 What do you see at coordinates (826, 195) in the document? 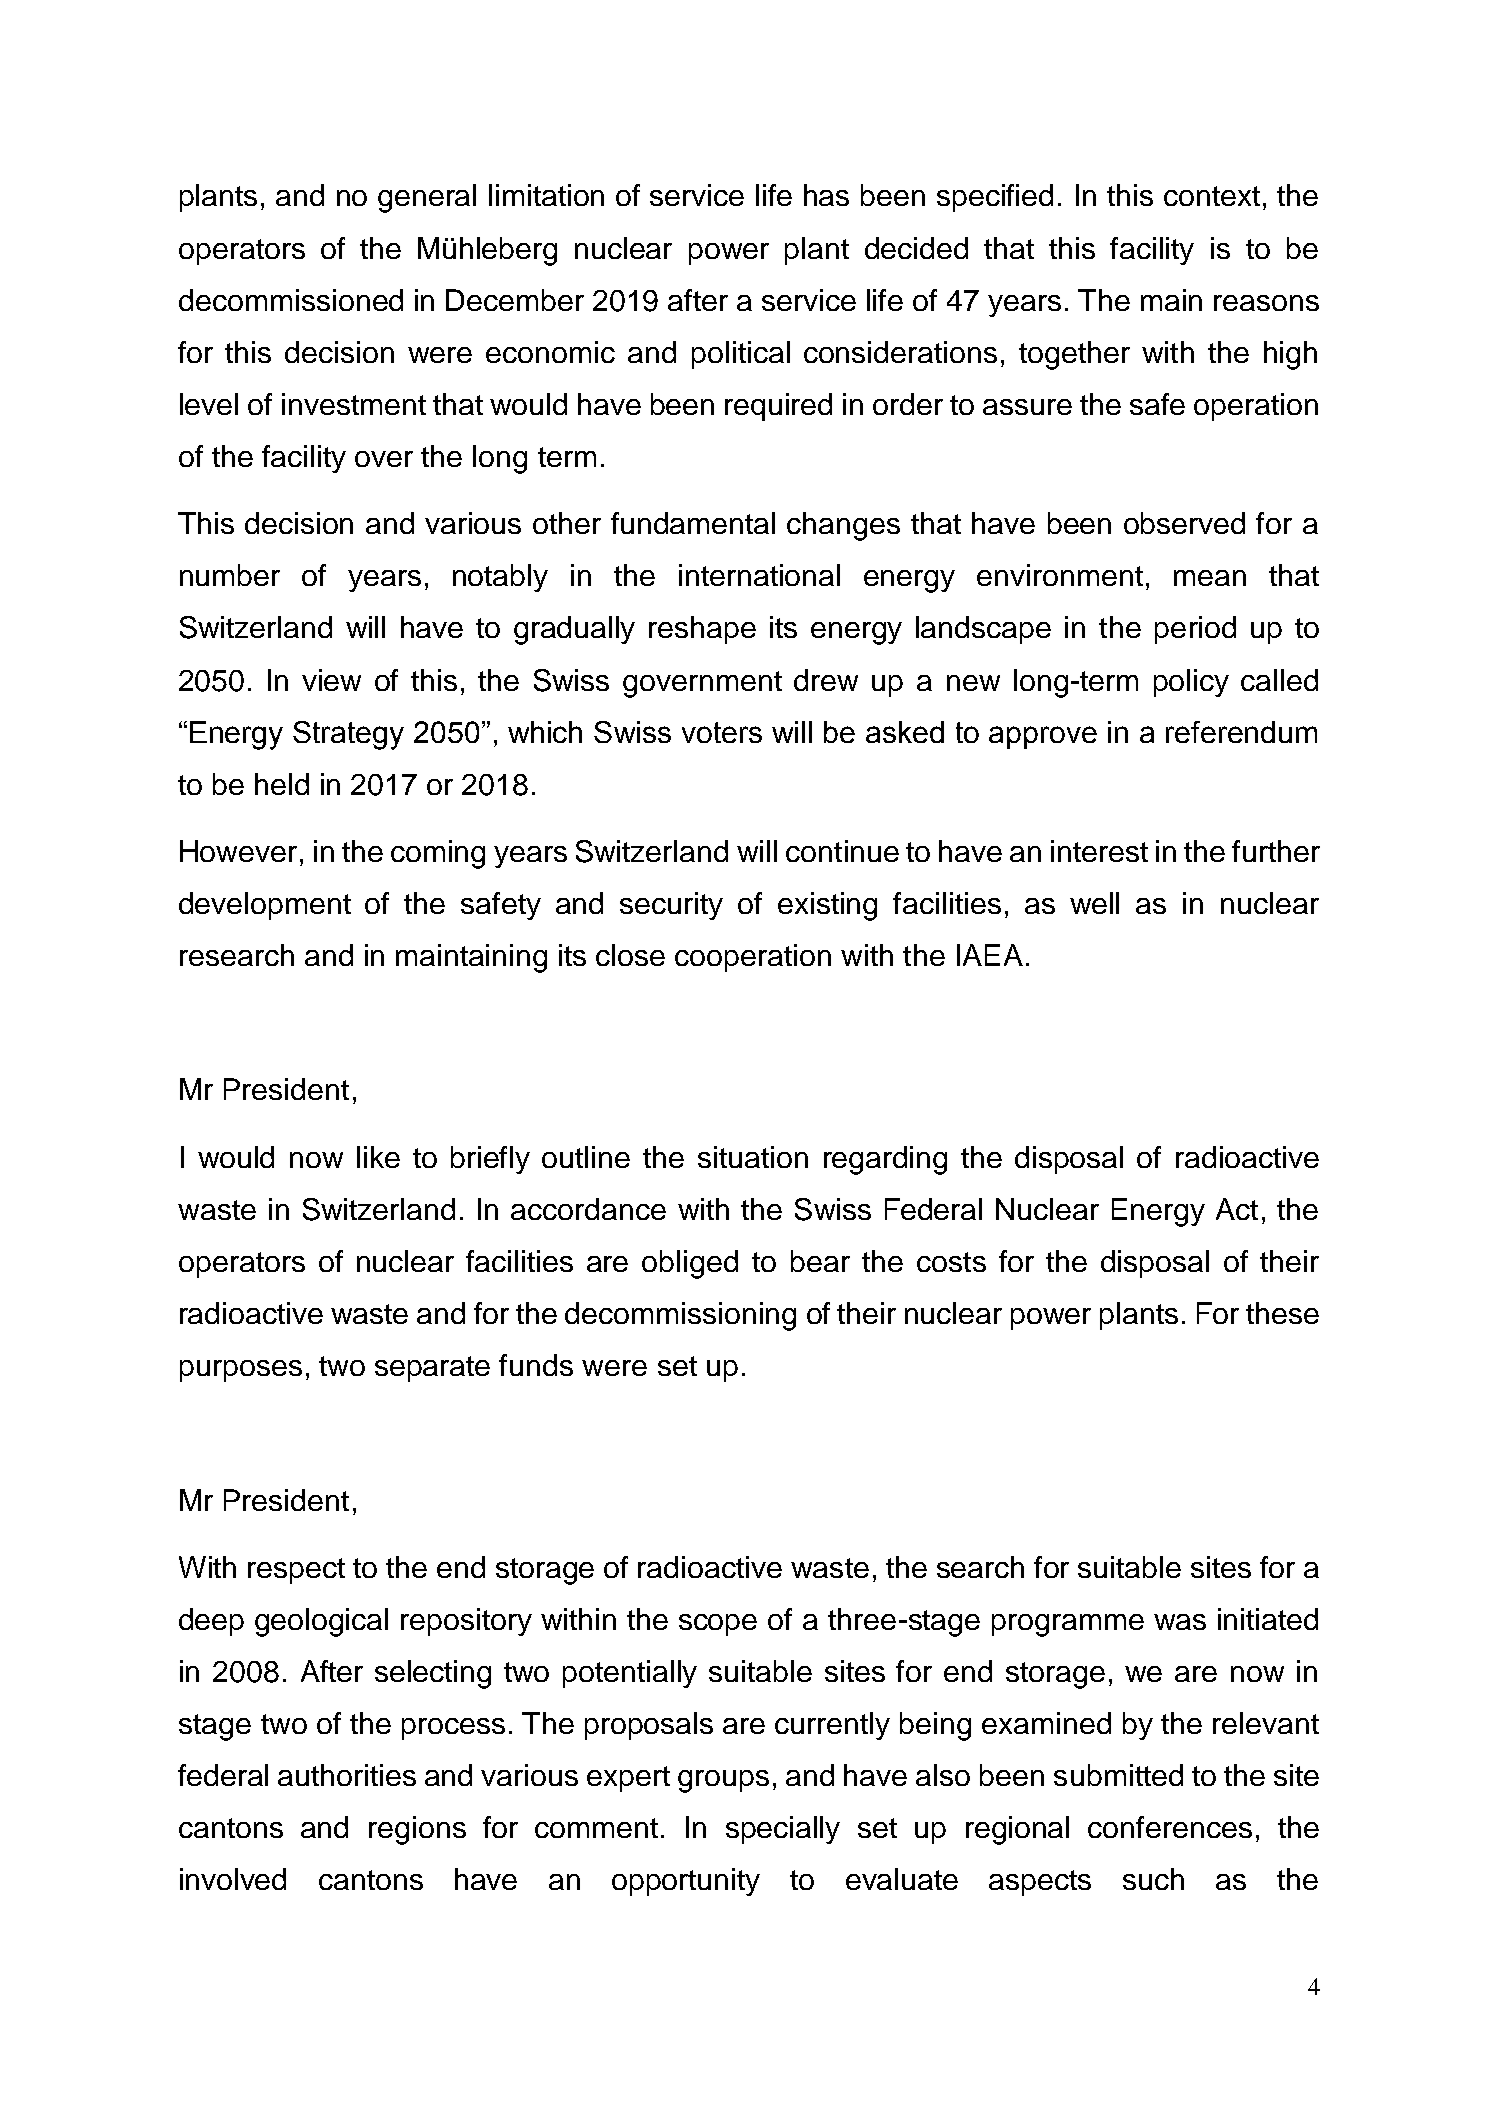
I see `has` at bounding box center [826, 195].
